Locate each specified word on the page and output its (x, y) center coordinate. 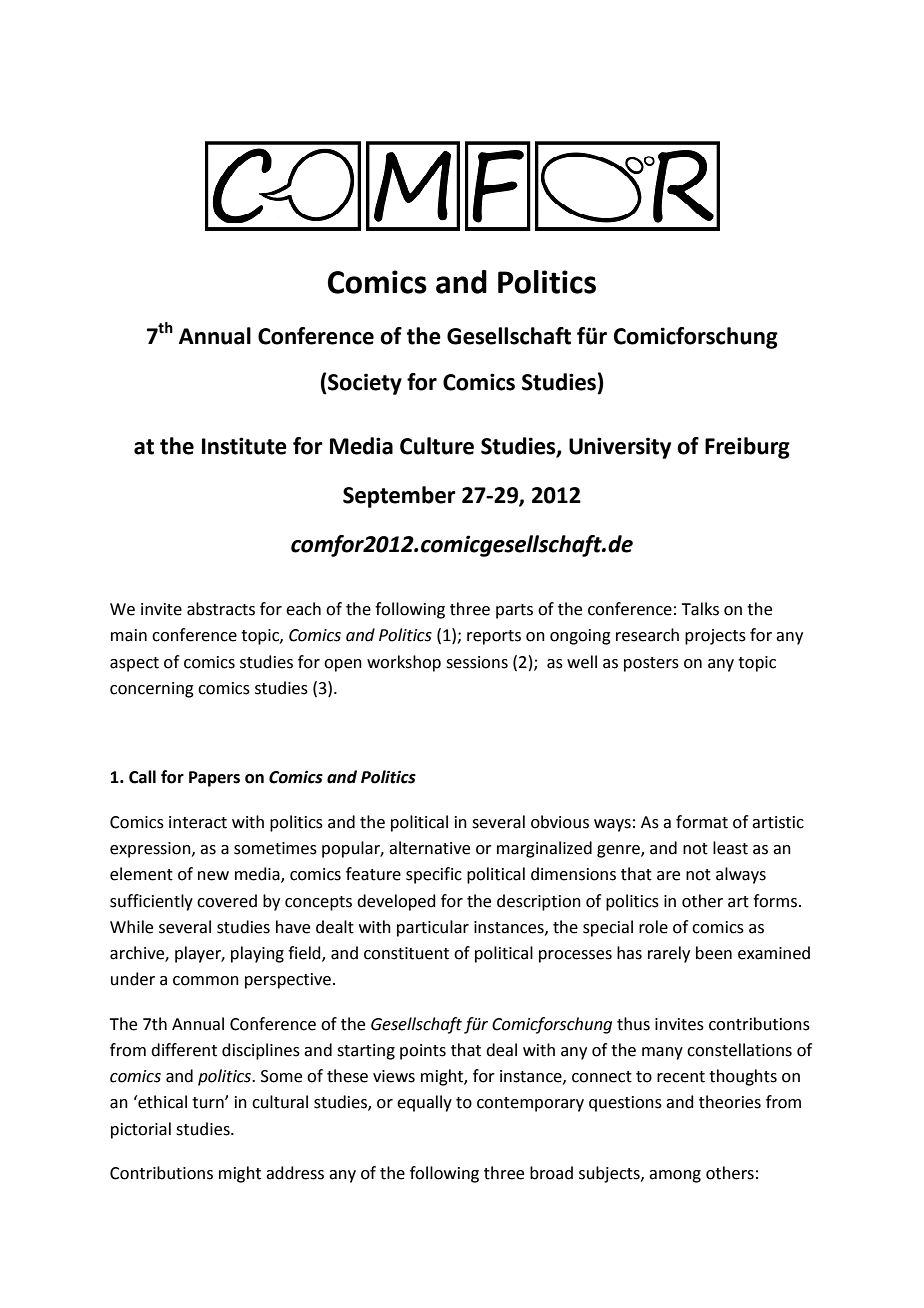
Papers (214, 779)
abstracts (221, 609)
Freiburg (747, 448)
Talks (700, 609)
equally (424, 1103)
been (714, 953)
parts (514, 611)
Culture (437, 446)
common (206, 981)
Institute (244, 446)
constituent (406, 953)
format (702, 822)
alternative (429, 848)
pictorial (141, 1130)
